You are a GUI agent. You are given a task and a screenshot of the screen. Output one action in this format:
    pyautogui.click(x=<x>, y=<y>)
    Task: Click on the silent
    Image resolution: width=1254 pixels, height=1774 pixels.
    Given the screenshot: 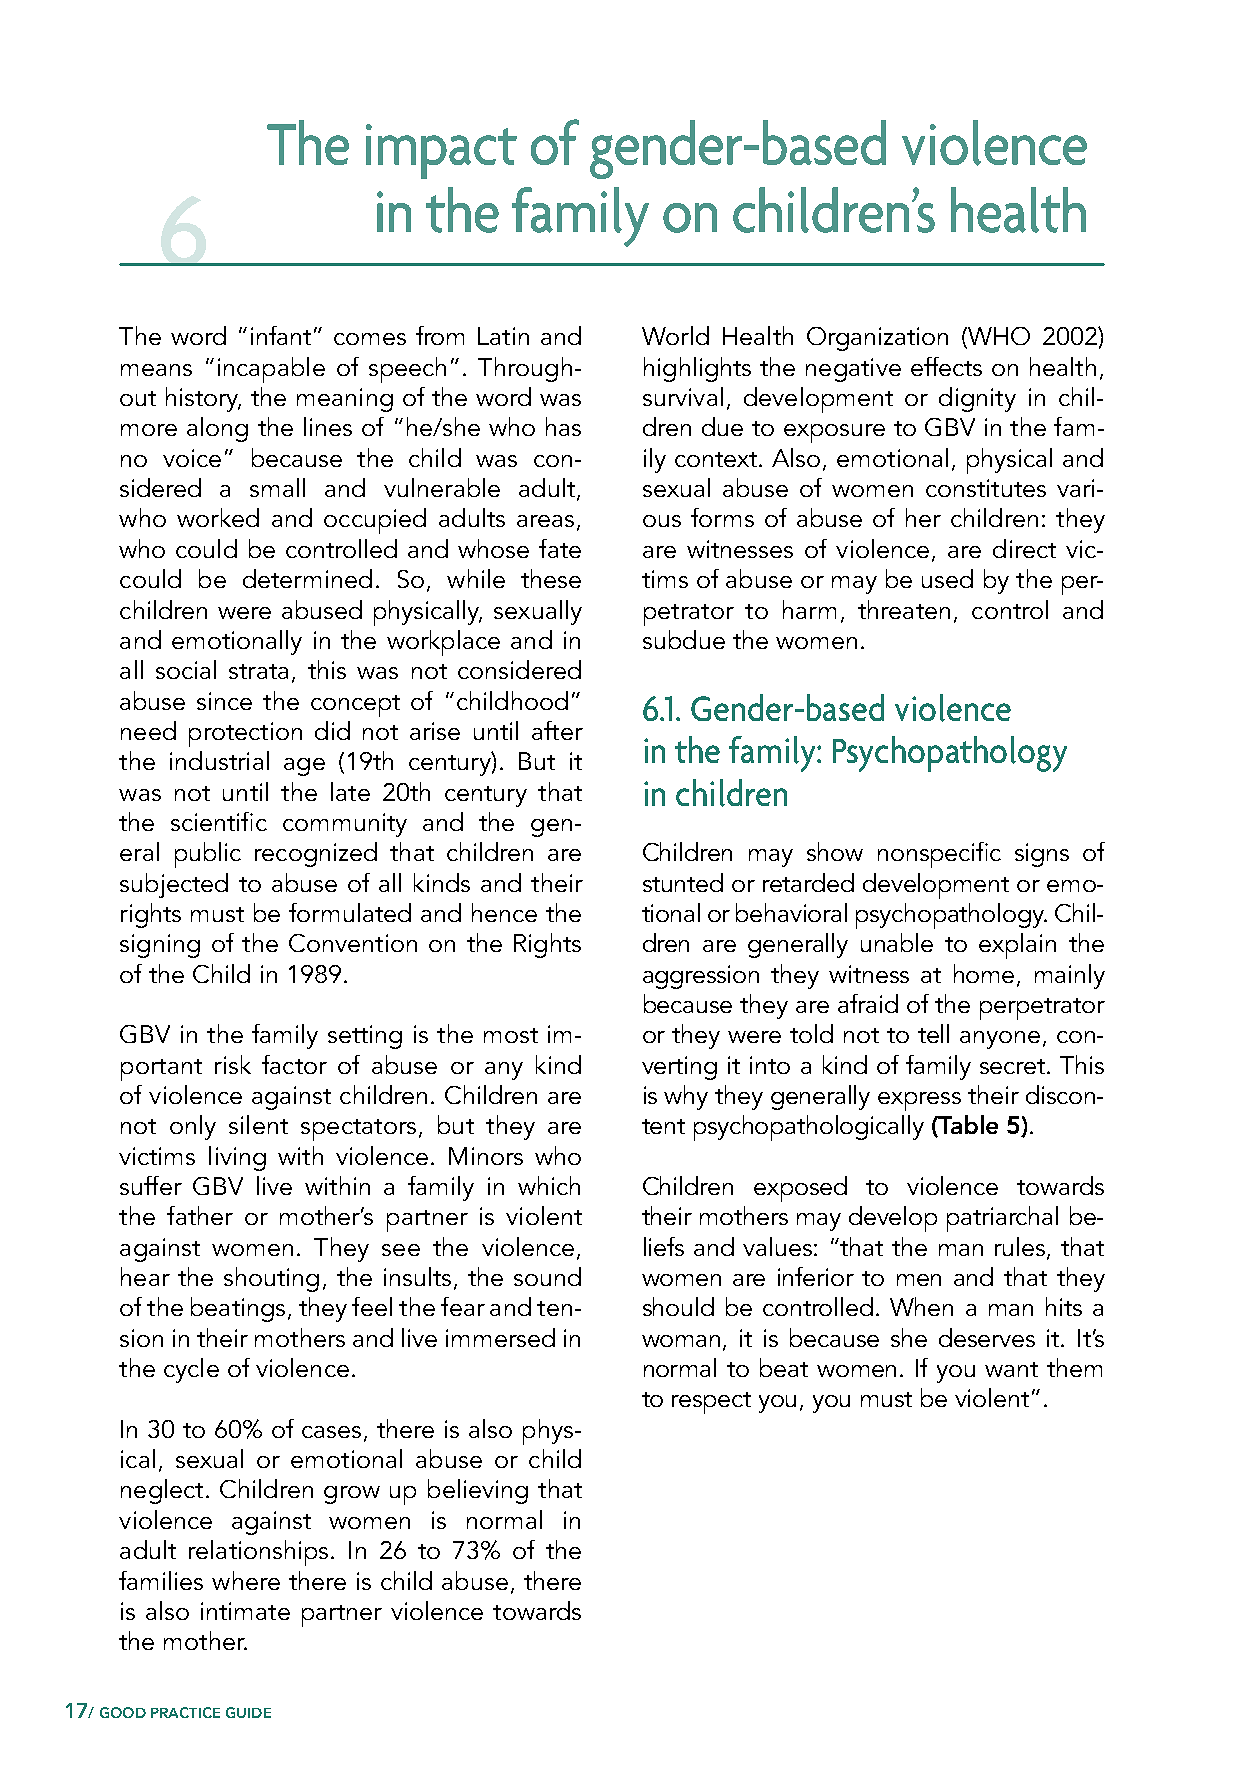 What is the action you would take?
    pyautogui.click(x=258, y=1124)
